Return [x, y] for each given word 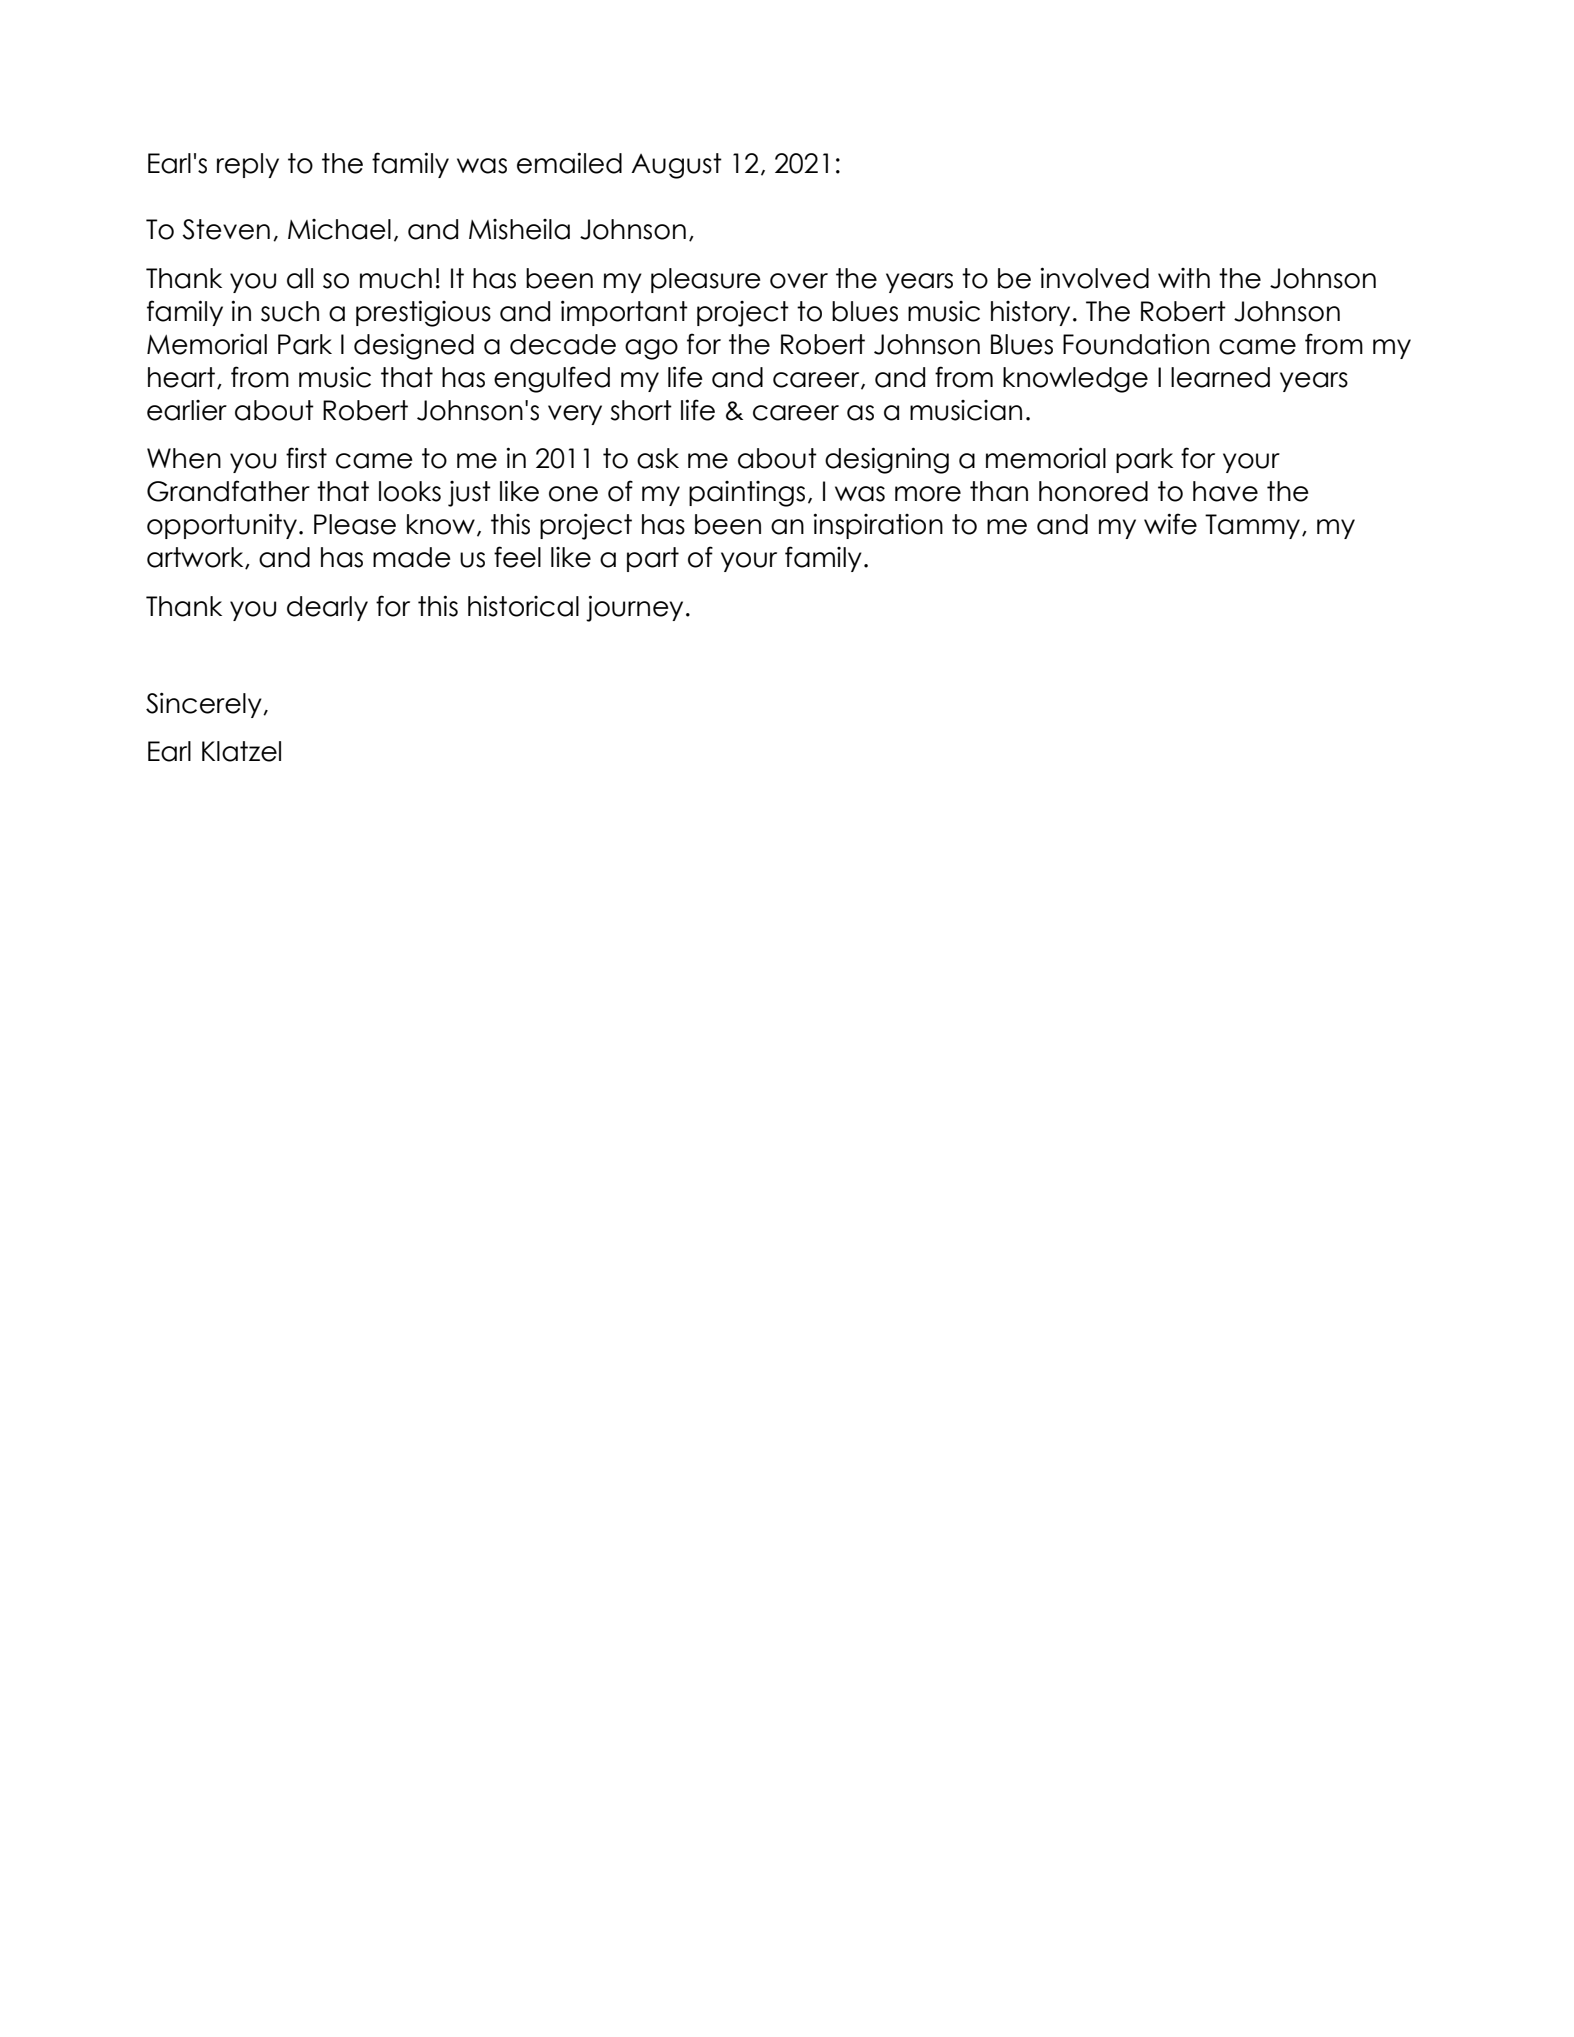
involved [1094, 278]
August [676, 166]
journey [634, 608]
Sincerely [205, 705]
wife [1170, 524]
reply [248, 165]
